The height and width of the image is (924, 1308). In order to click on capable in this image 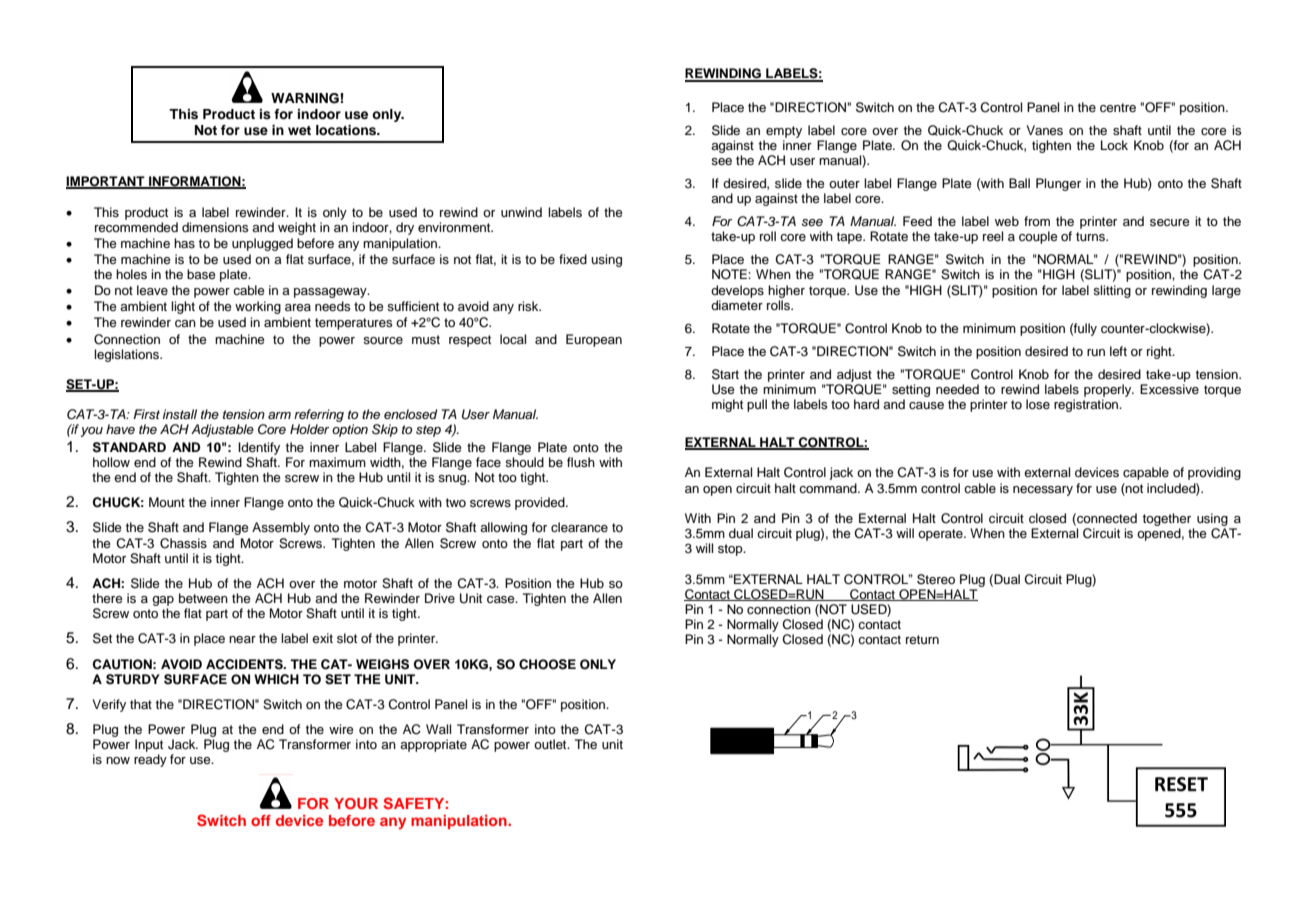, I will do `click(1146, 473)`.
